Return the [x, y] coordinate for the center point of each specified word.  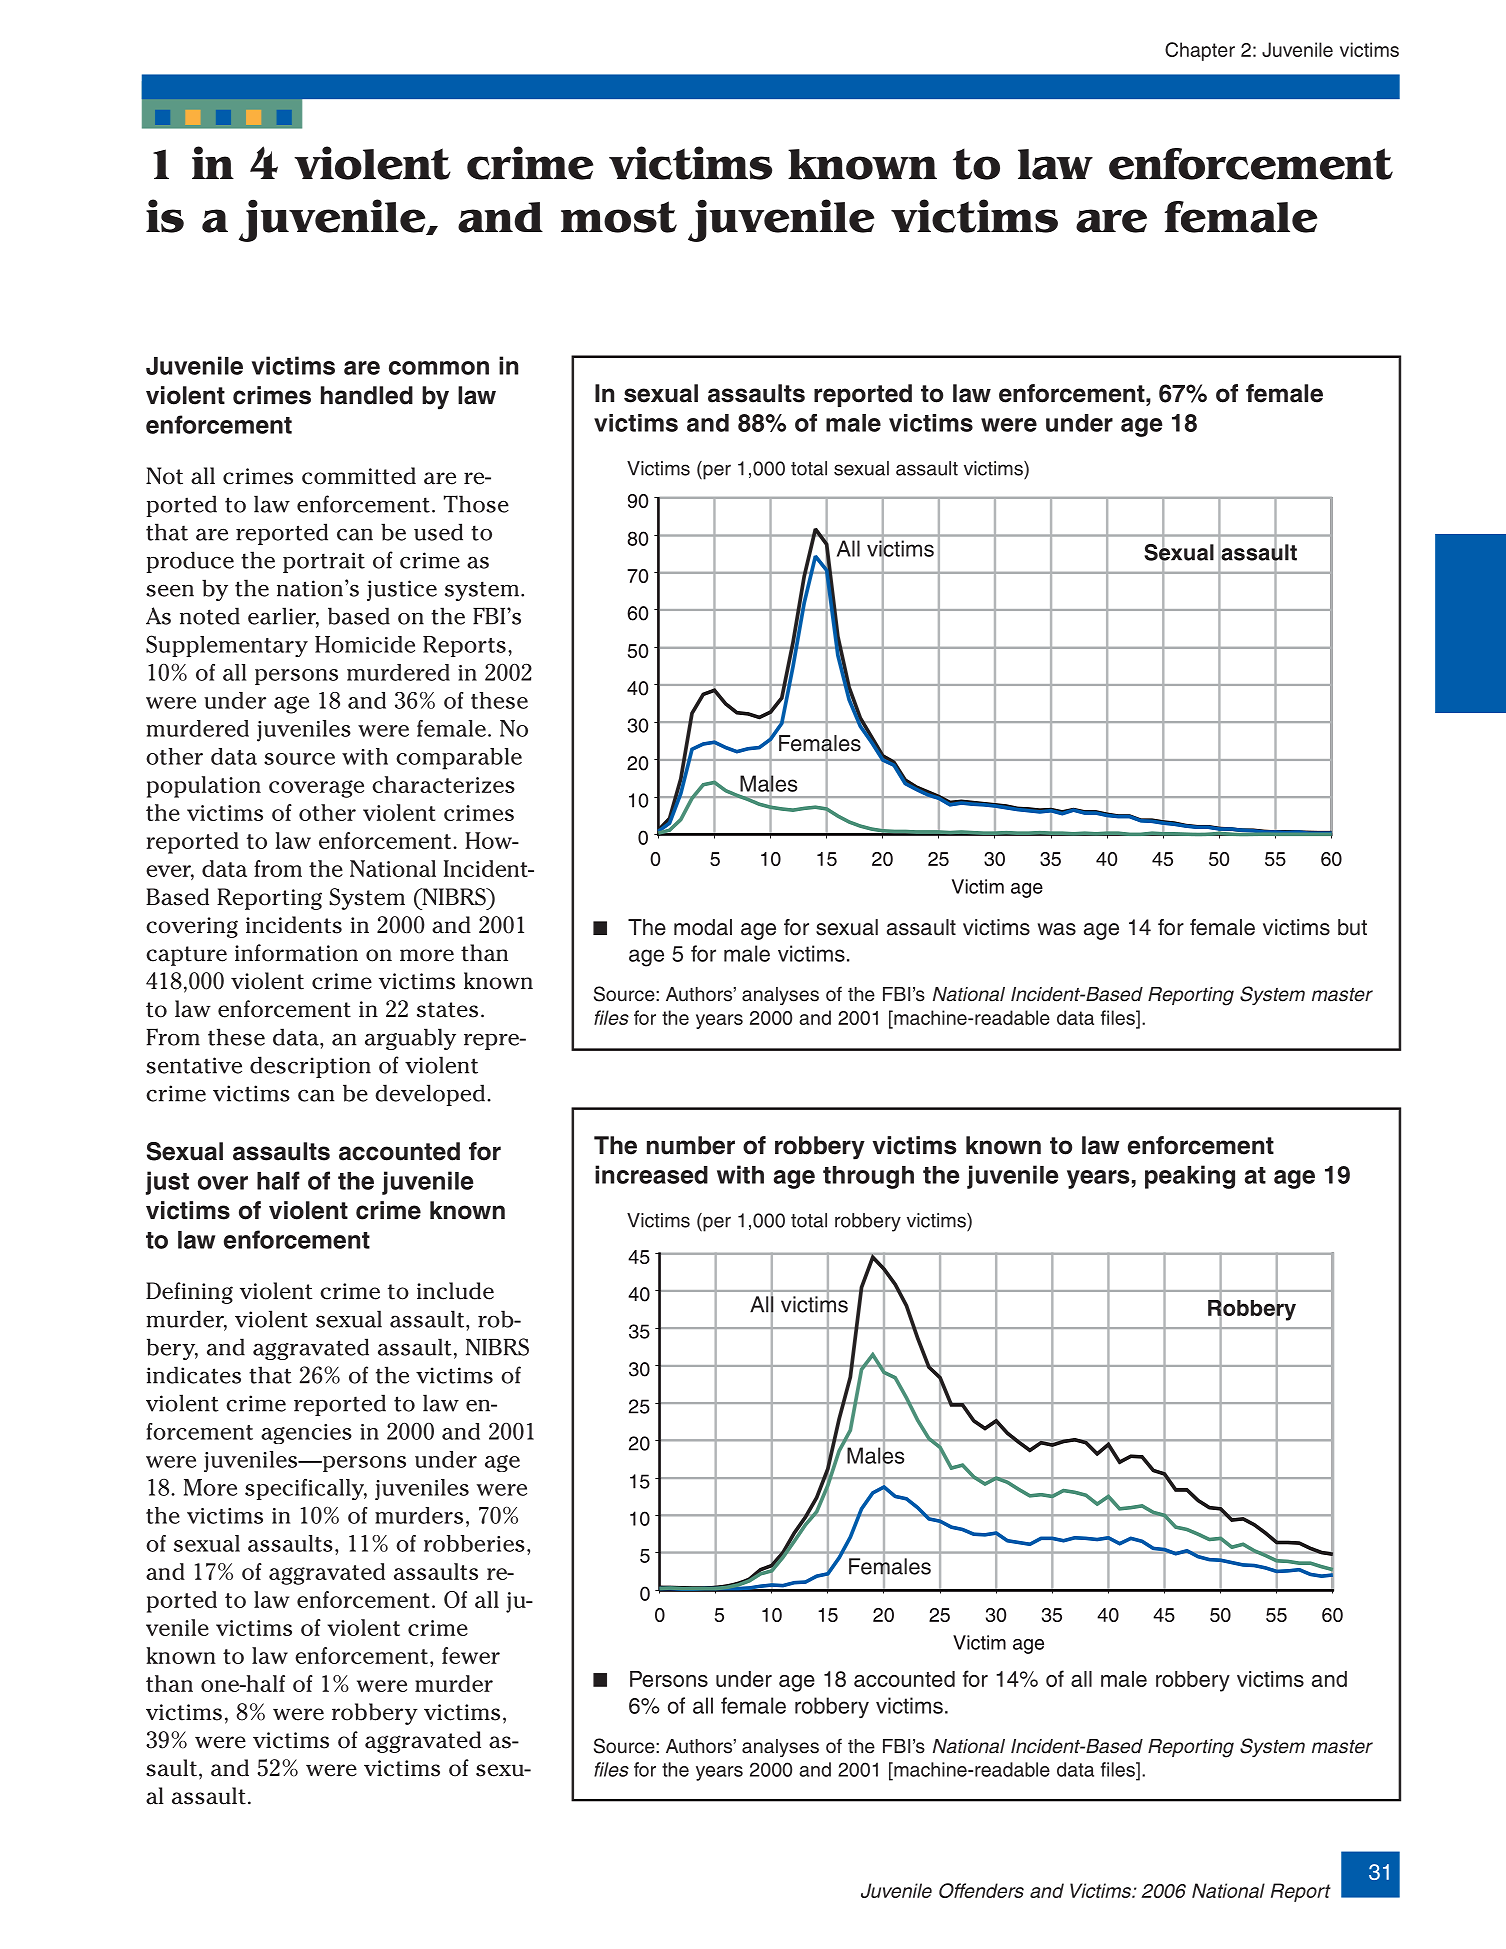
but [1352, 927]
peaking [1190, 1177]
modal [703, 927]
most [619, 217]
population [204, 787]
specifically [306, 1489]
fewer [471, 1655]
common [439, 368]
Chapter [1200, 51]
